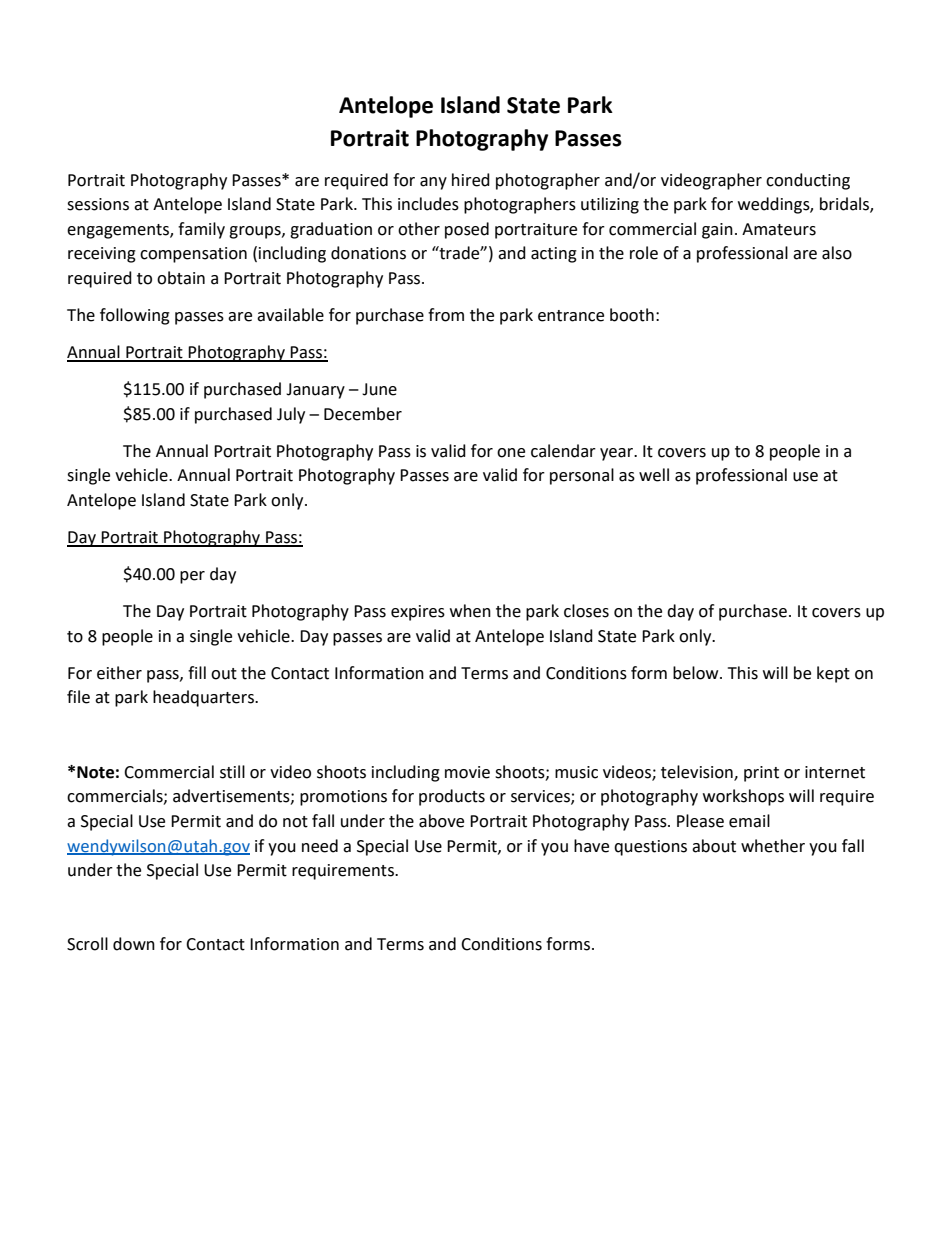  What do you see at coordinates (379, 389) in the document?
I see `June` at bounding box center [379, 389].
